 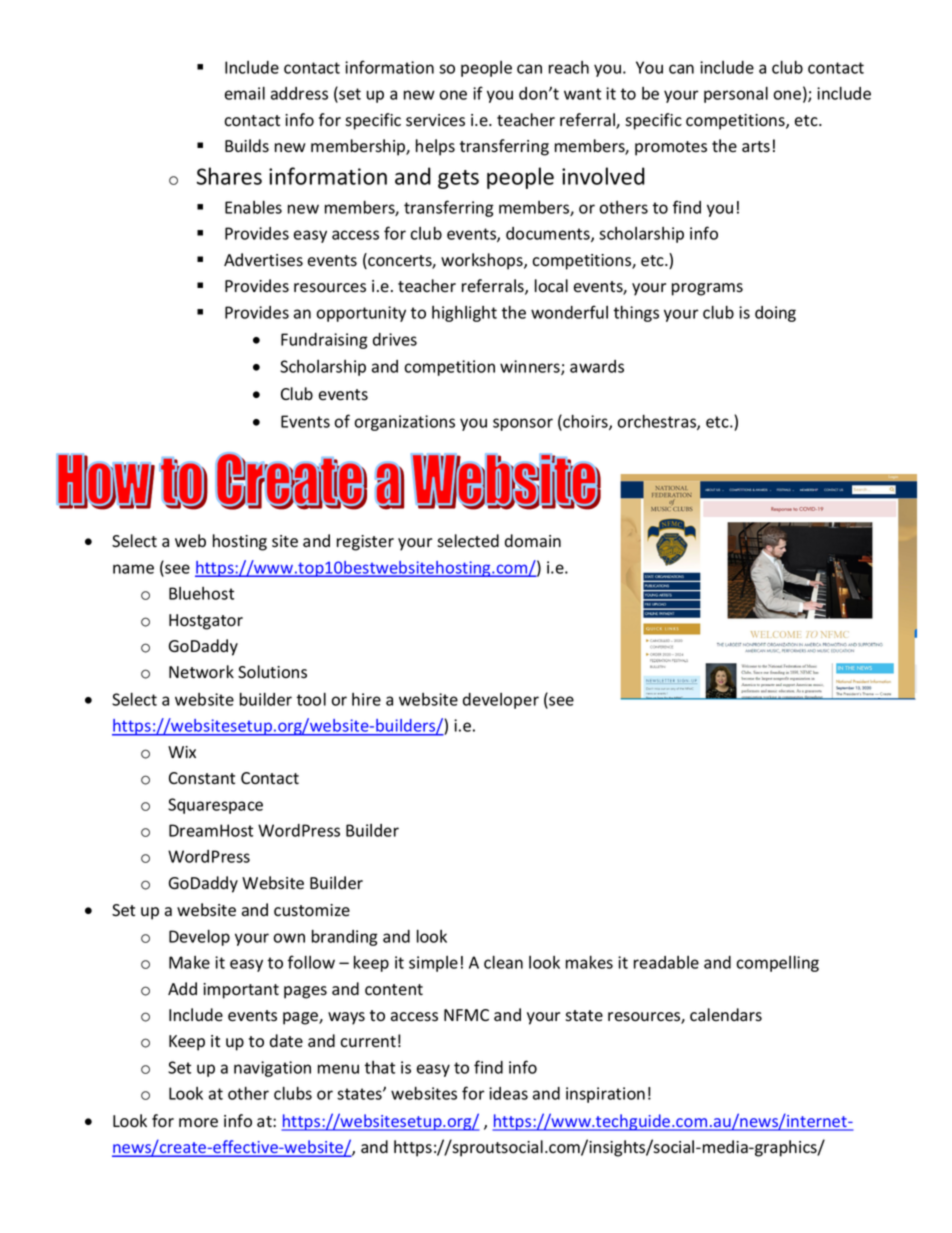 What do you see at coordinates (324, 341) in the image?
I see `Fundraising` at bounding box center [324, 341].
